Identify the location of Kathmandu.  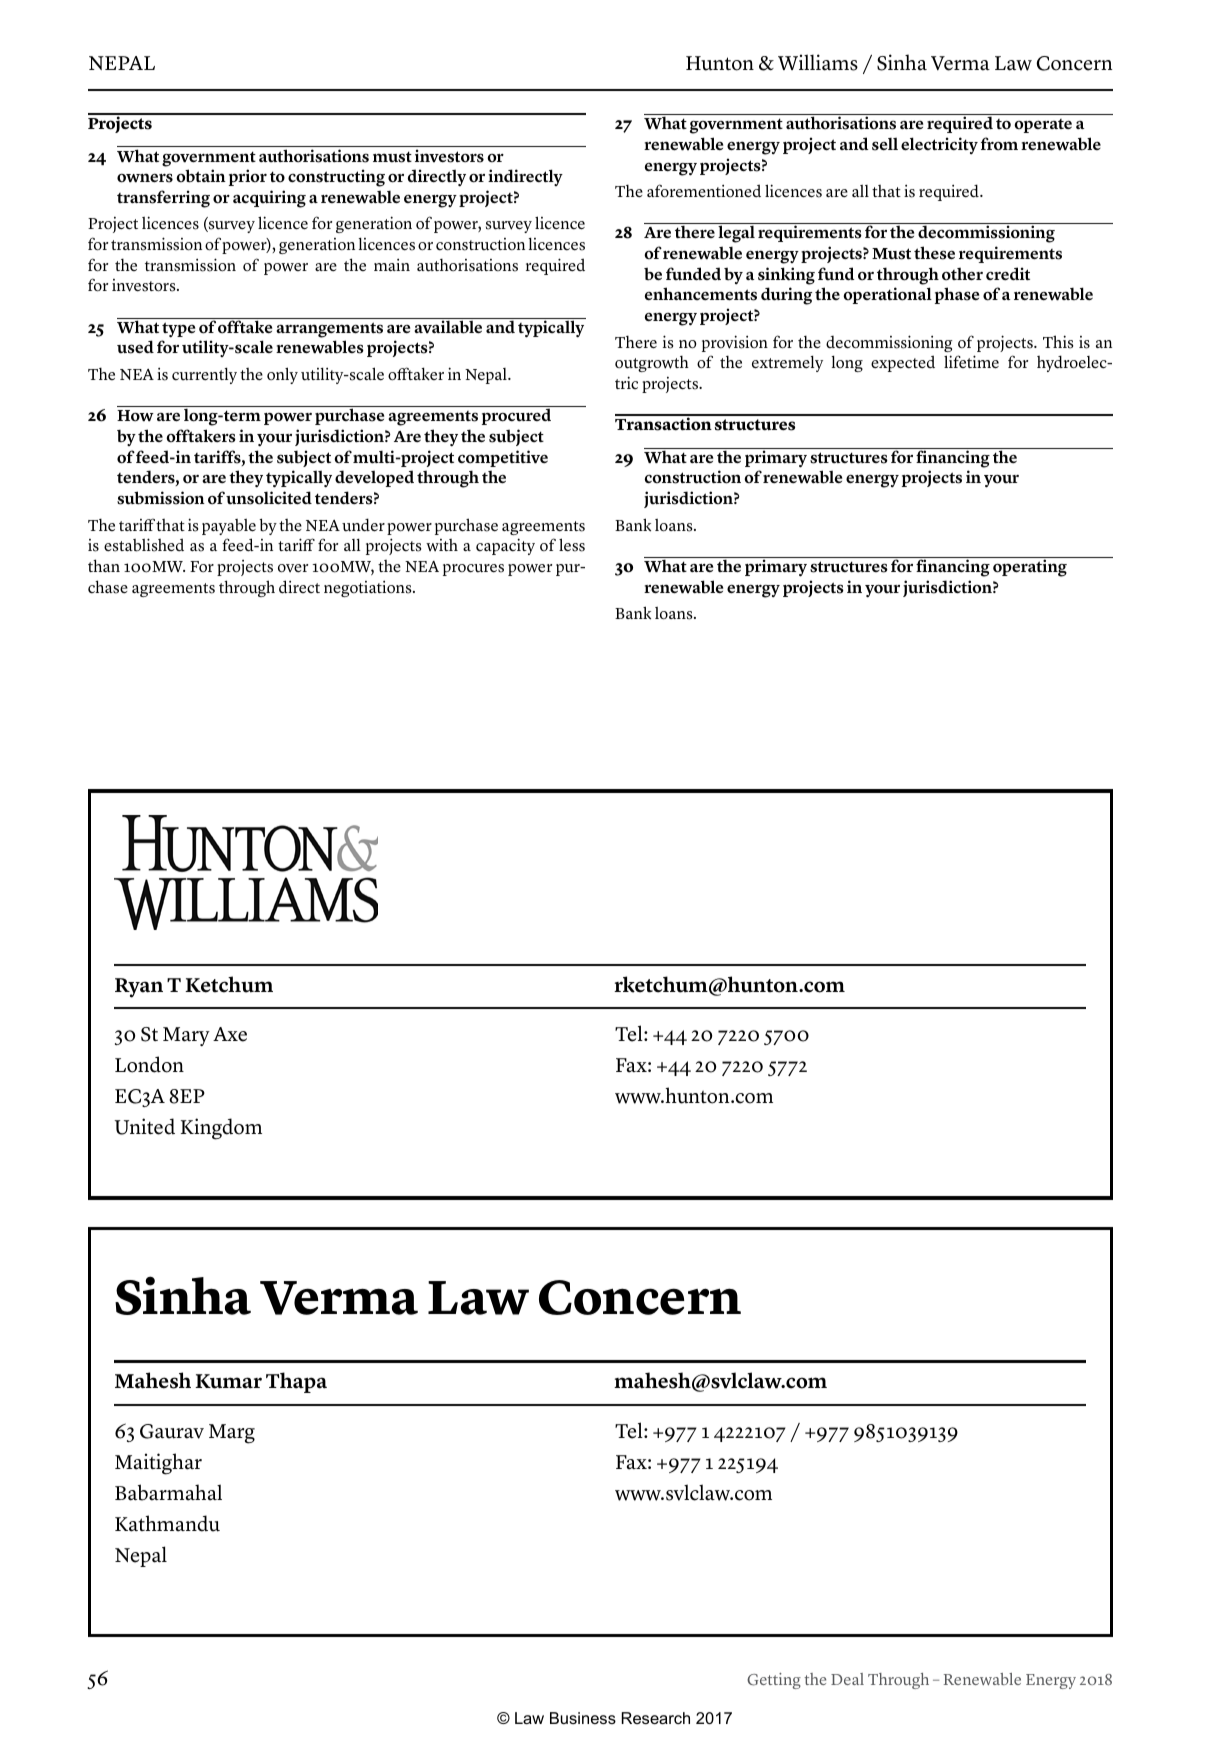
(167, 1523).
